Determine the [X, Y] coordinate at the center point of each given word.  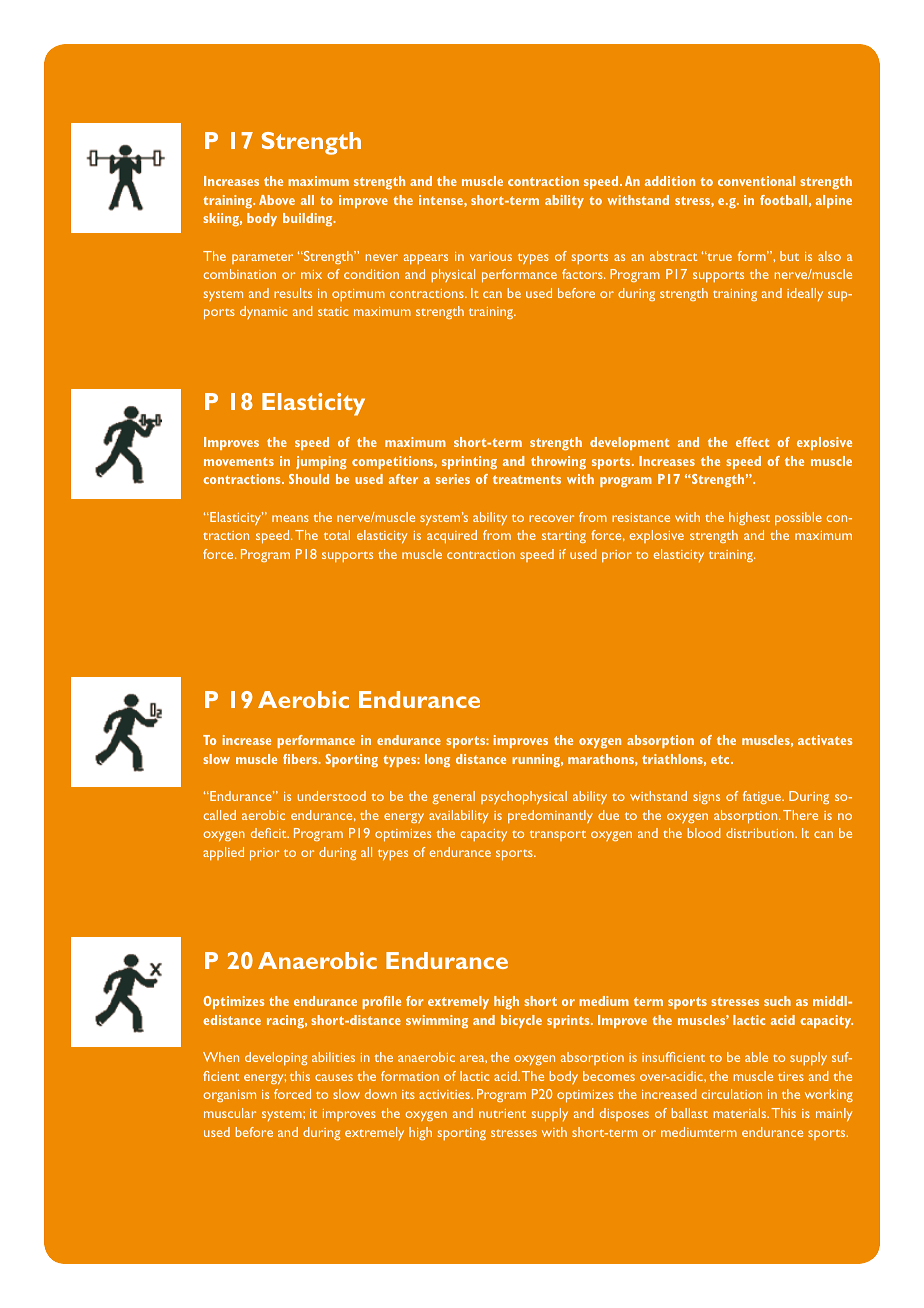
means [290, 518]
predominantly [550, 817]
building [309, 219]
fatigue [763, 797]
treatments [527, 479]
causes [334, 1077]
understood [332, 796]
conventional [756, 181]
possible [798, 518]
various [491, 256]
